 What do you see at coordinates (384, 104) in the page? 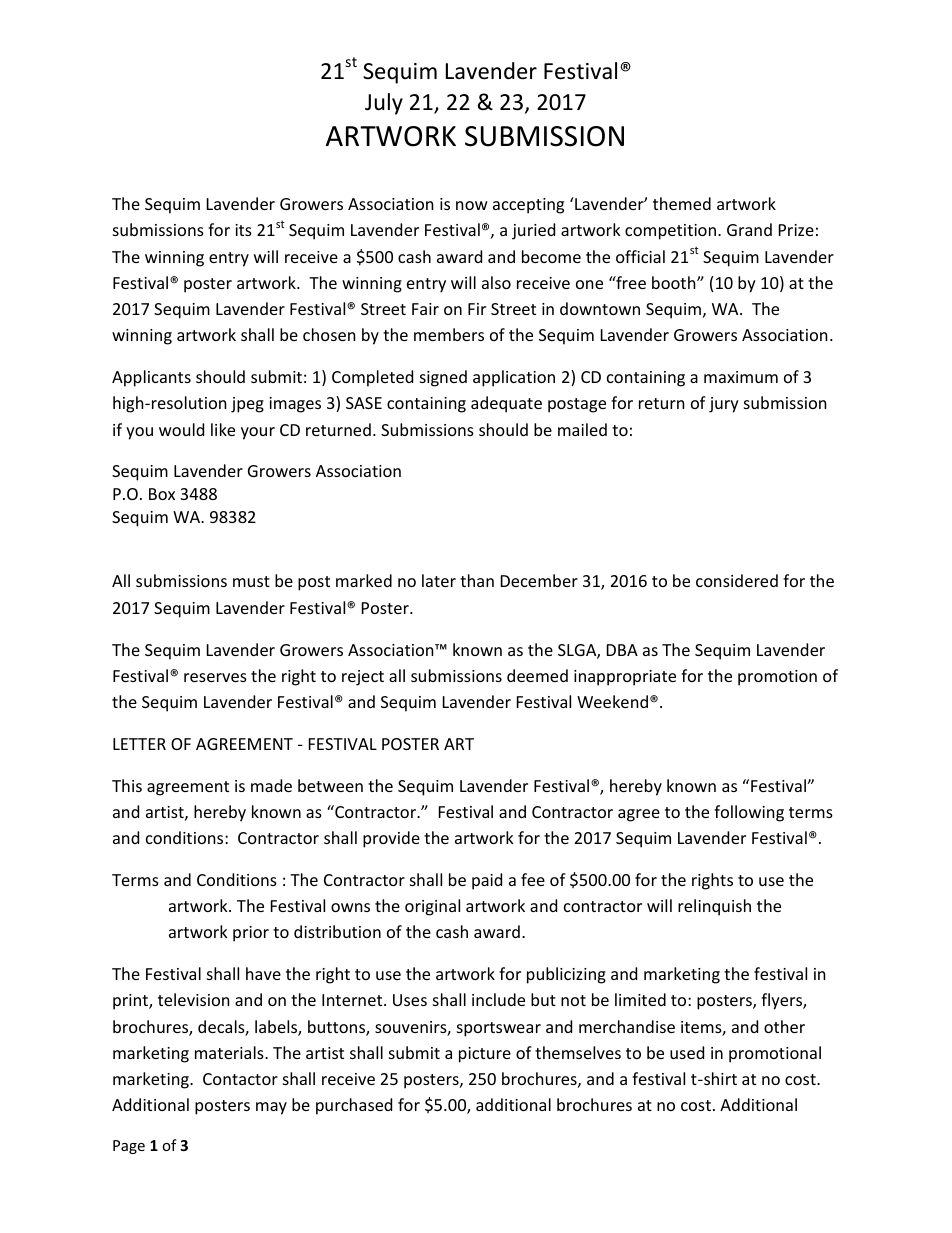
I see `July` at bounding box center [384, 104].
